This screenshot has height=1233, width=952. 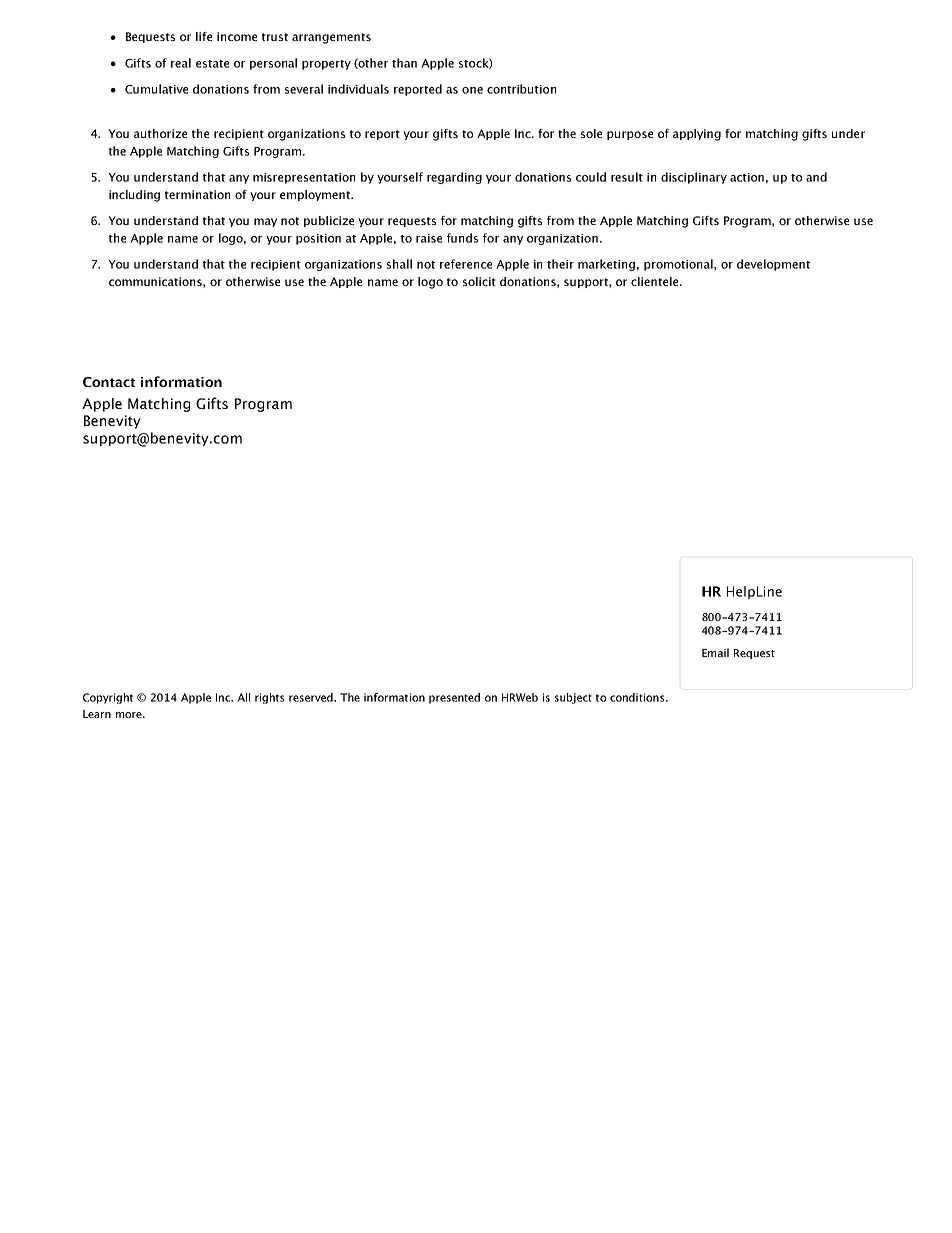 I want to click on applying, so click(x=697, y=135).
